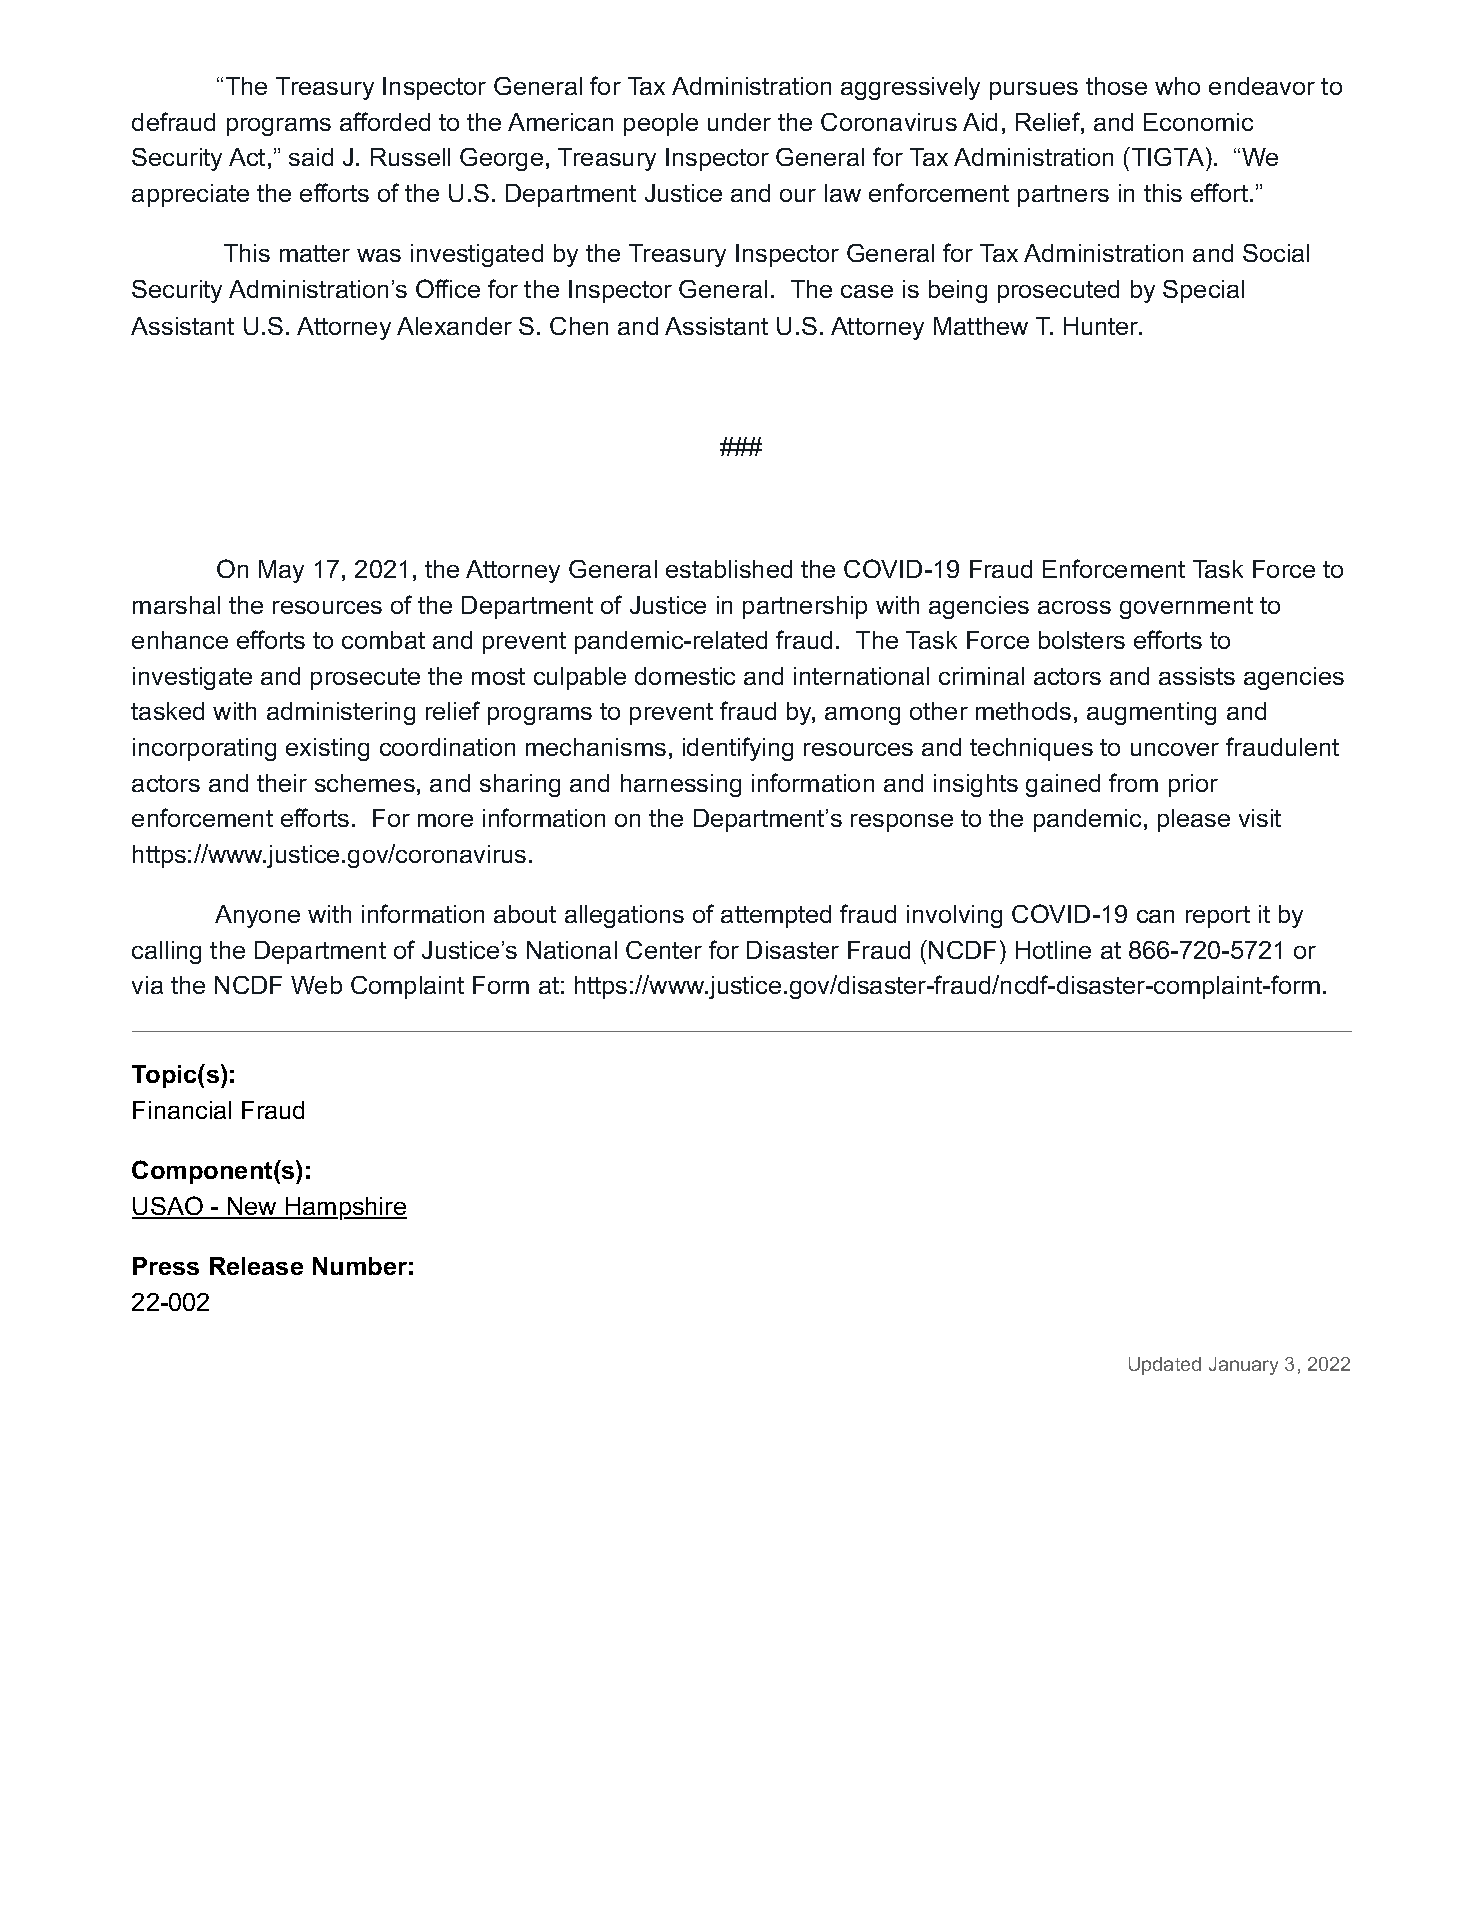 The width and height of the screenshot is (1481, 1917). I want to click on Release, so click(256, 1266).
